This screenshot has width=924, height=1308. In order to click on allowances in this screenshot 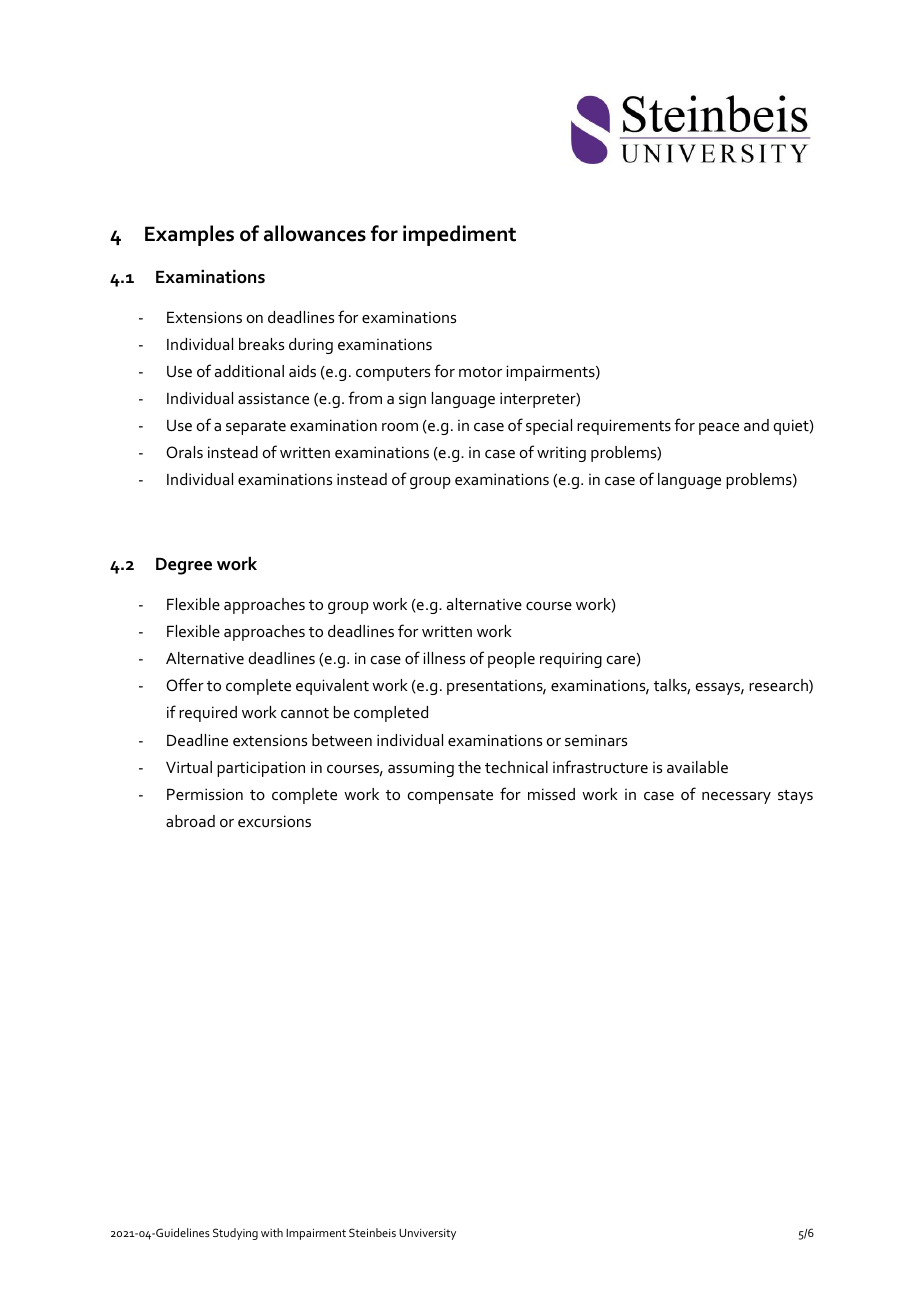, I will do `click(315, 233)`.
